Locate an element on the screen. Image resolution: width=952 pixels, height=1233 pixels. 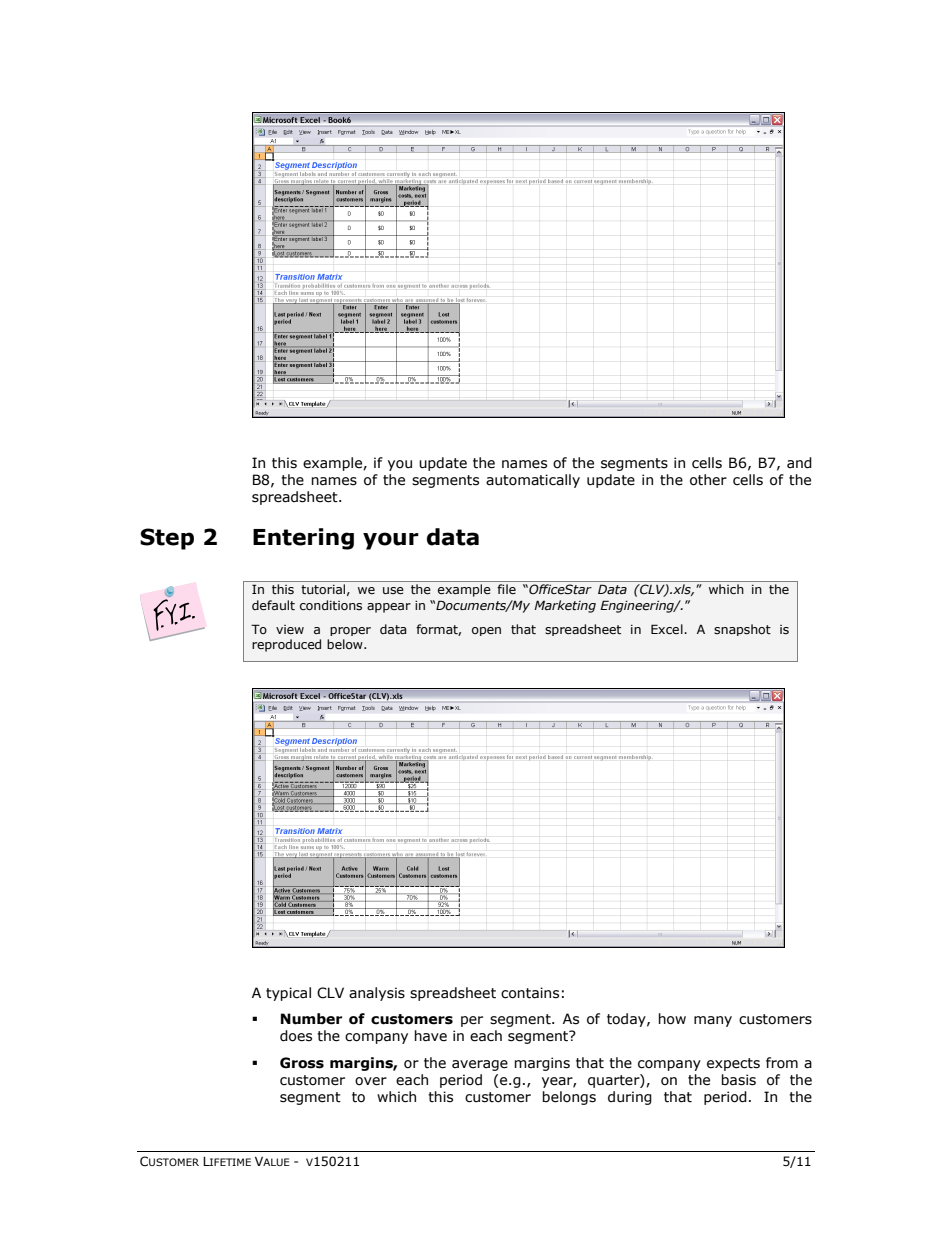
Gross is located at coordinates (302, 1063).
